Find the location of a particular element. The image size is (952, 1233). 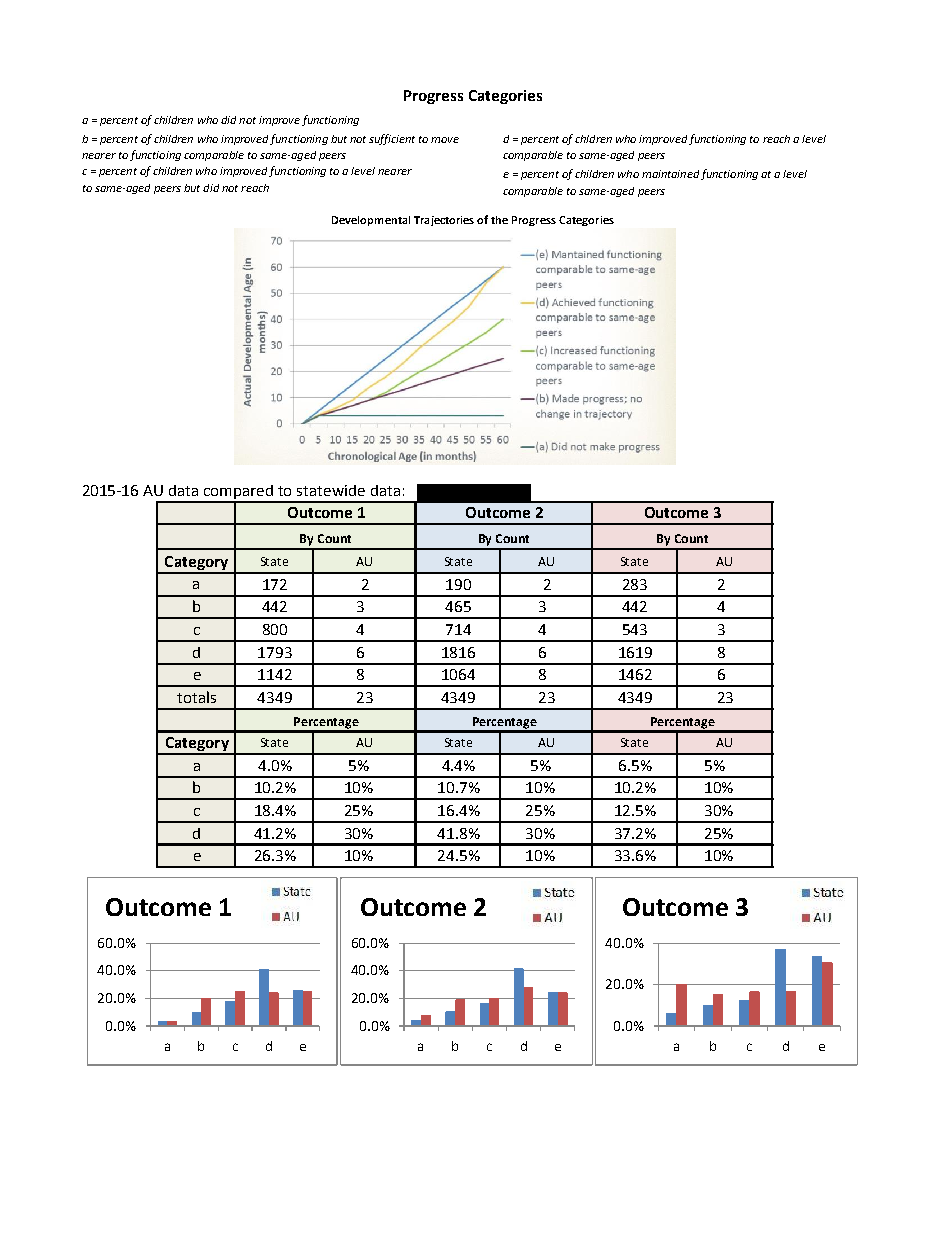

Trajectories is located at coordinates (444, 221).
